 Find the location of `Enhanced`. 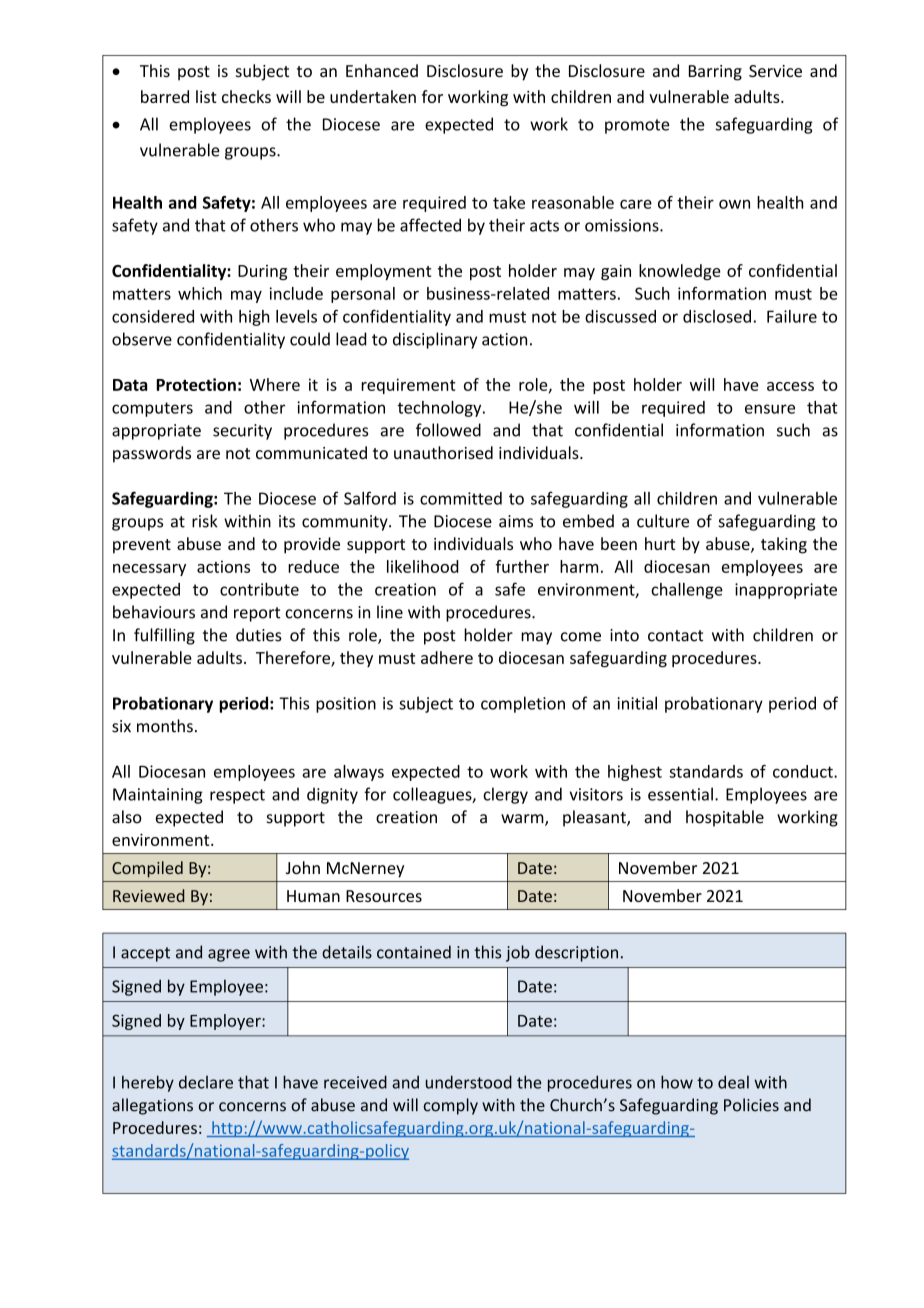

Enhanced is located at coordinates (382, 70).
